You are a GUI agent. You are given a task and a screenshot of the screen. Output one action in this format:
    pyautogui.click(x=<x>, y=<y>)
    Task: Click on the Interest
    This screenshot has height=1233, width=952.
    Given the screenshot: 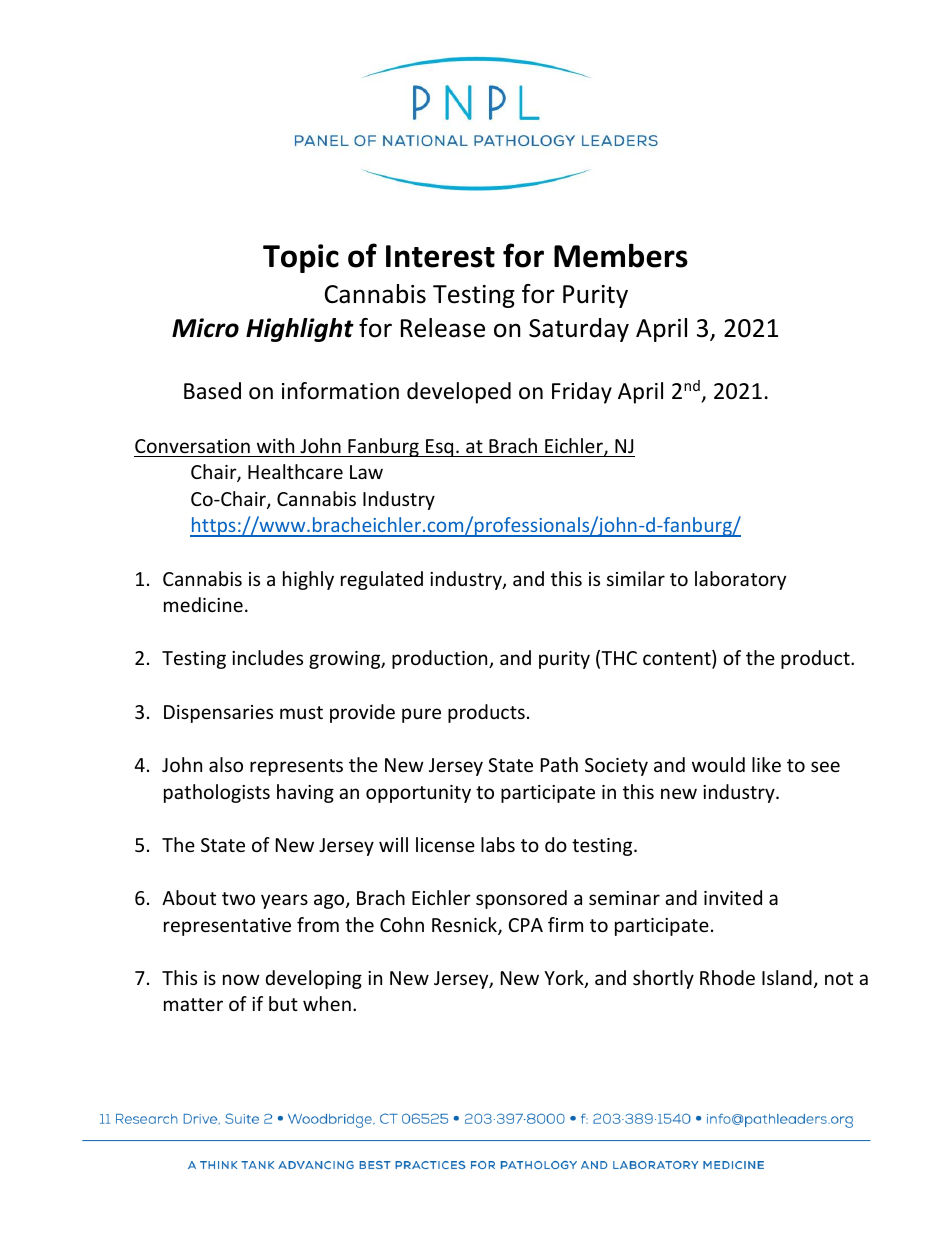 What is the action you would take?
    pyautogui.click(x=440, y=256)
